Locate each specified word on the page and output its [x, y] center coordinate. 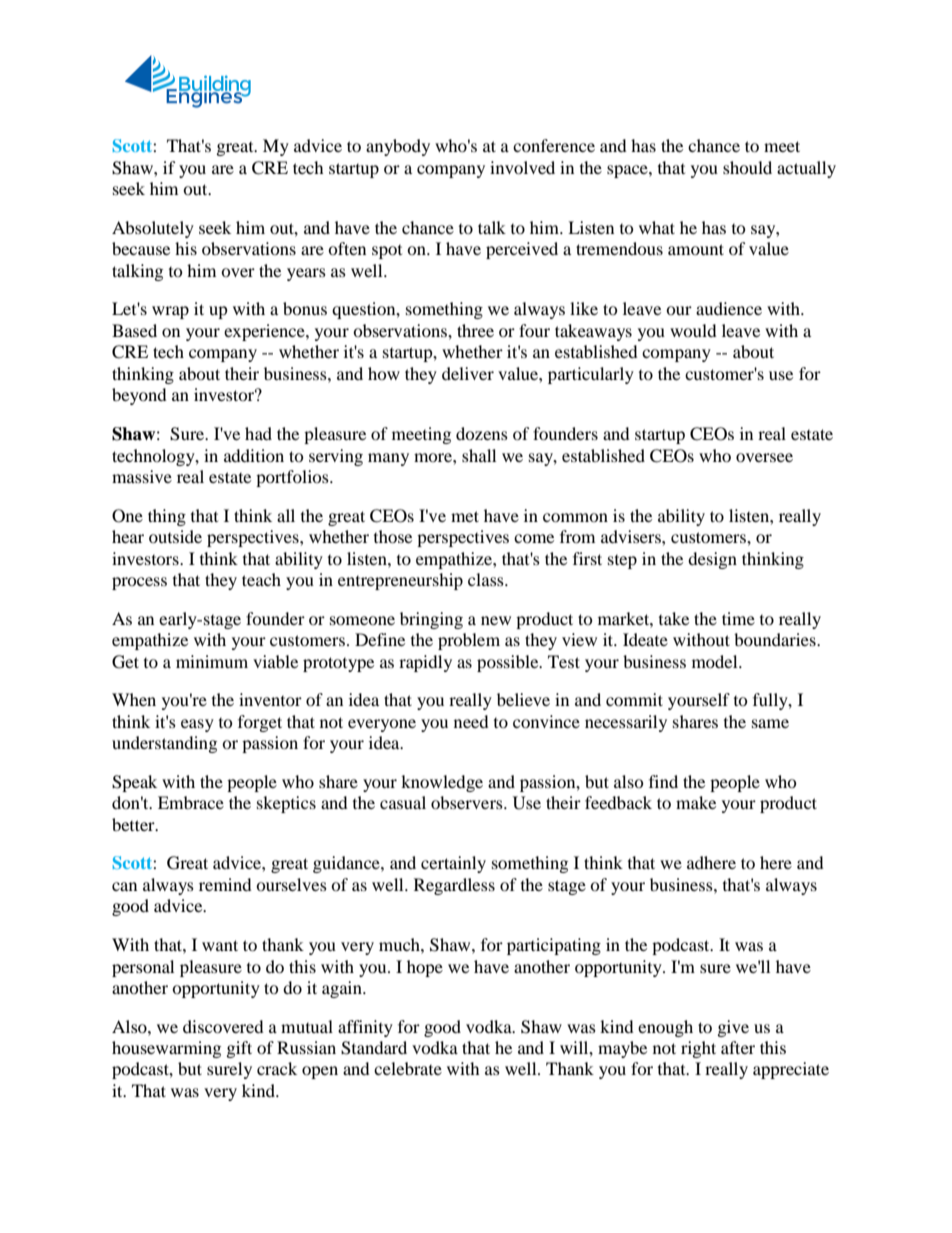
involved [522, 167]
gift [239, 1049]
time [738, 618]
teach [261, 579]
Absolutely [153, 229]
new [496, 620]
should [747, 167]
